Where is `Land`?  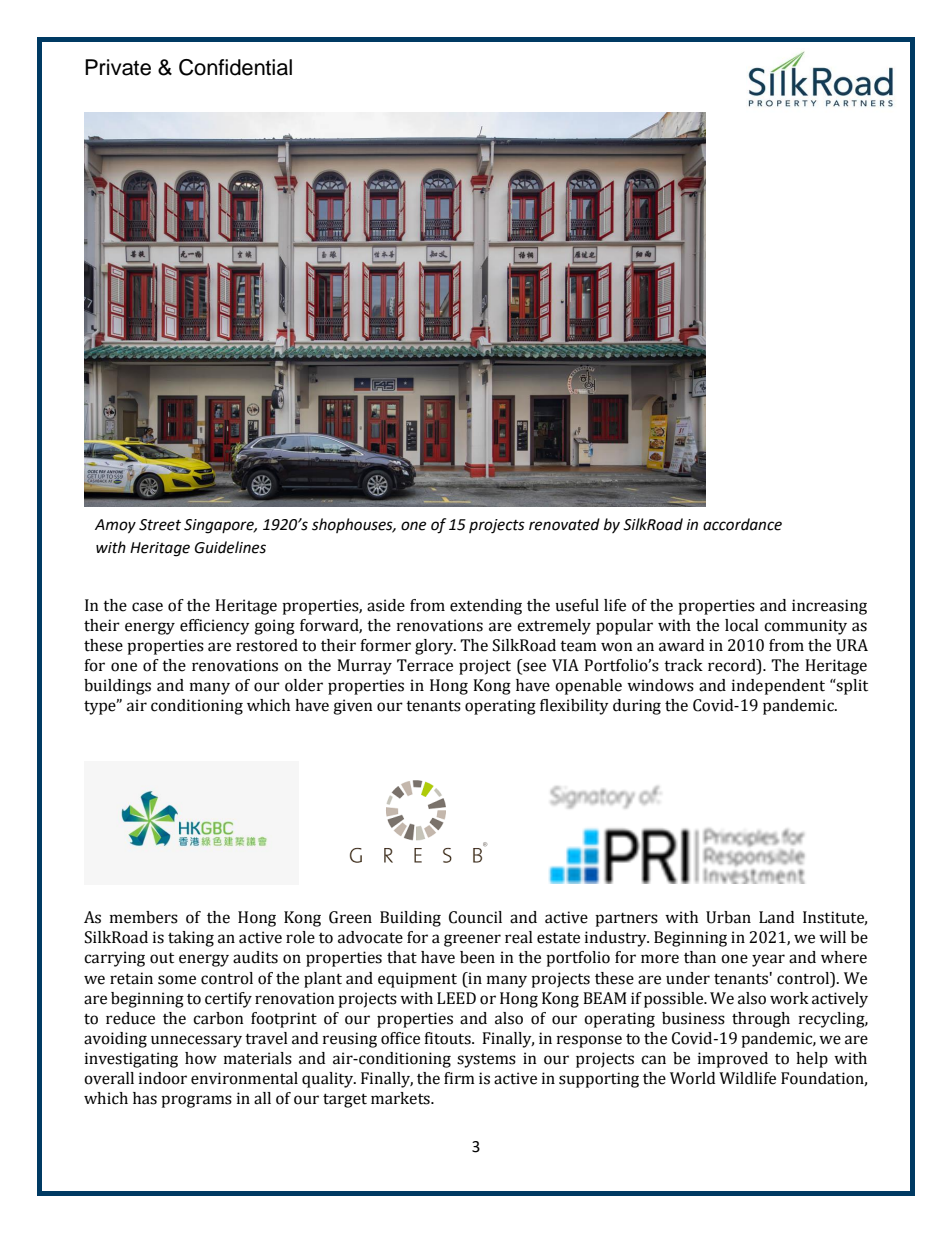
Land is located at coordinates (776, 917).
